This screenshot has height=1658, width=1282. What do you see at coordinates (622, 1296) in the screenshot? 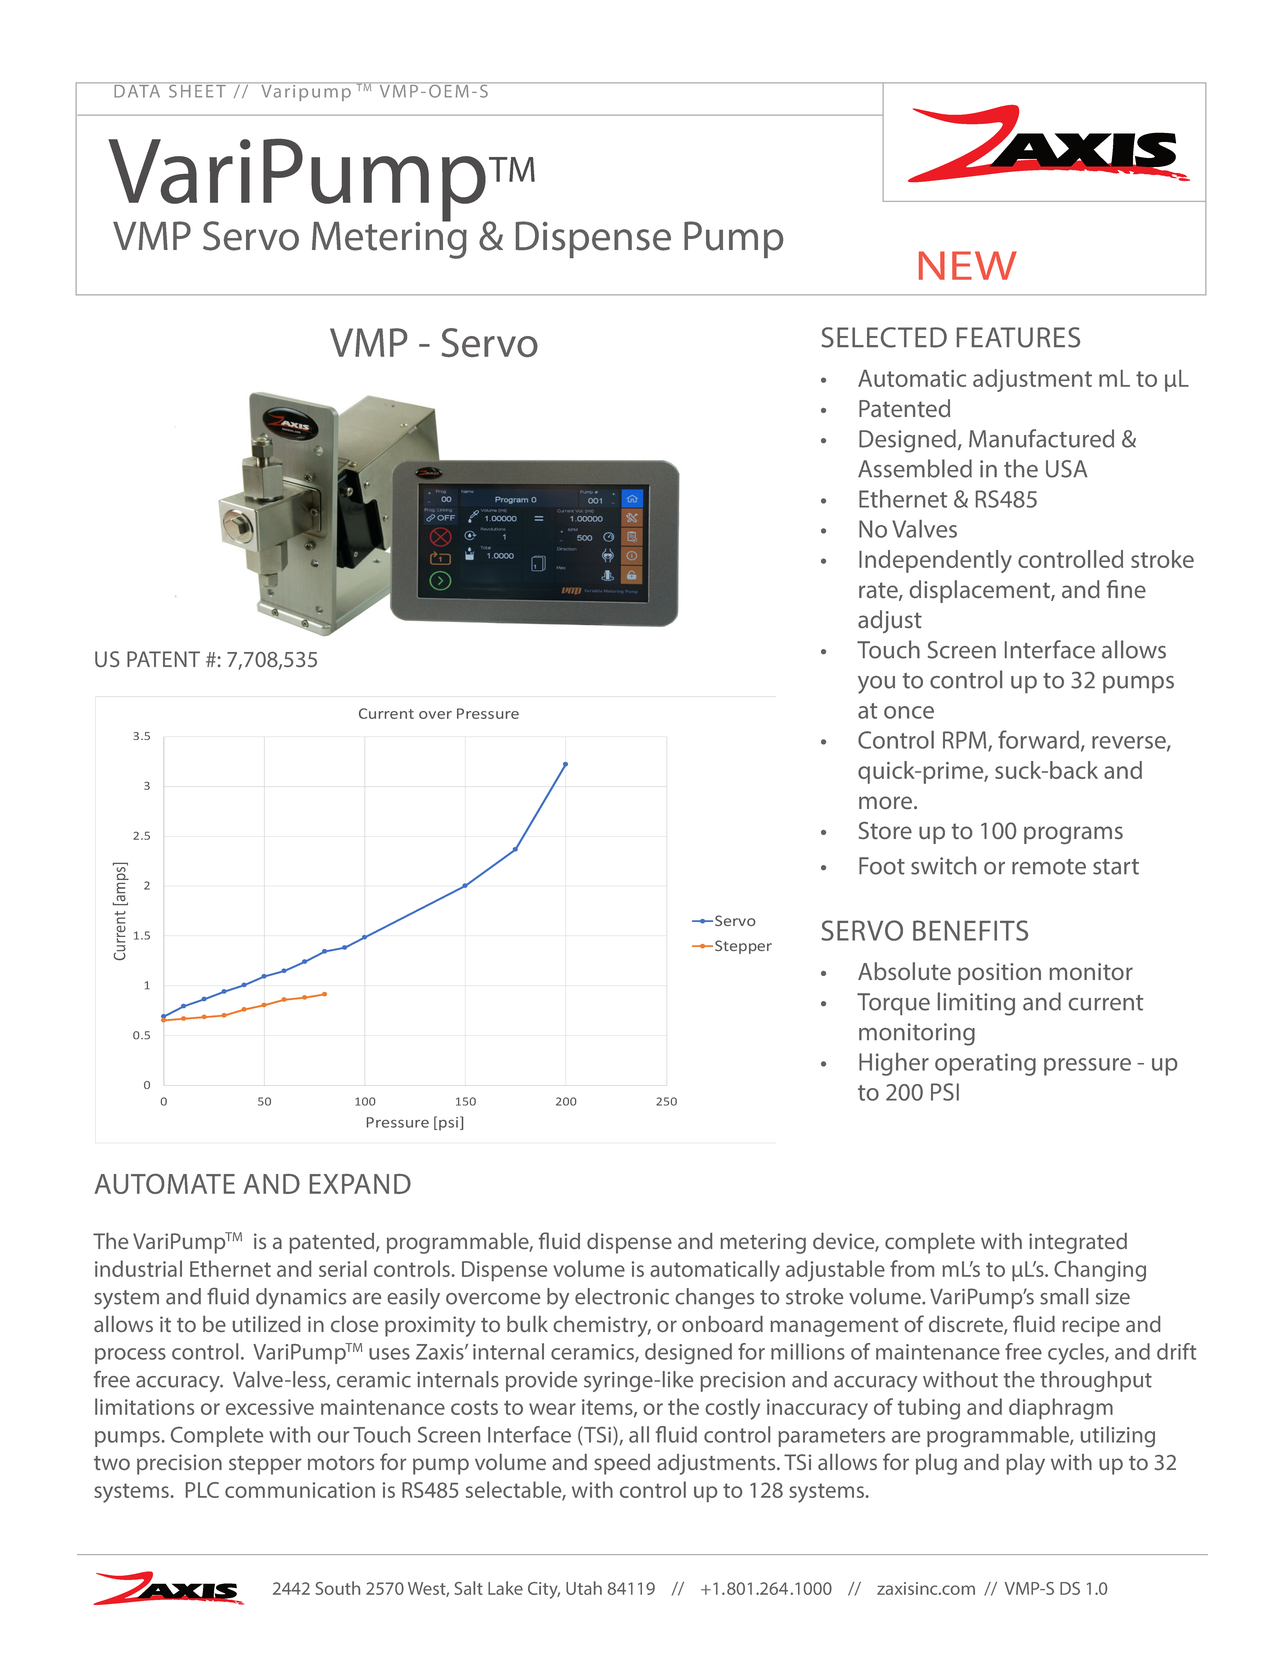
I see `electronic` at bounding box center [622, 1296].
